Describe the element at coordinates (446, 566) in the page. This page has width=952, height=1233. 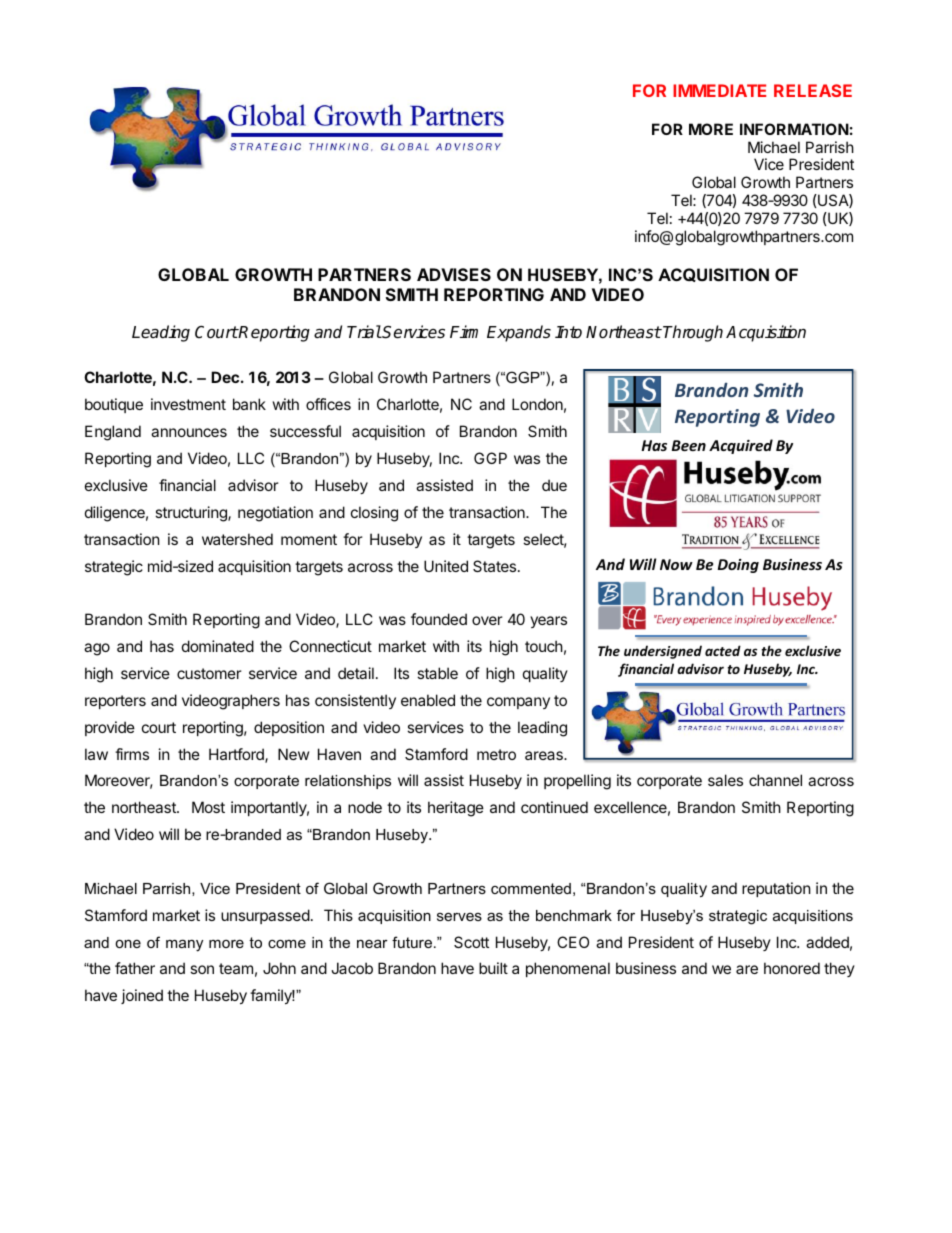
I see `United` at that location.
